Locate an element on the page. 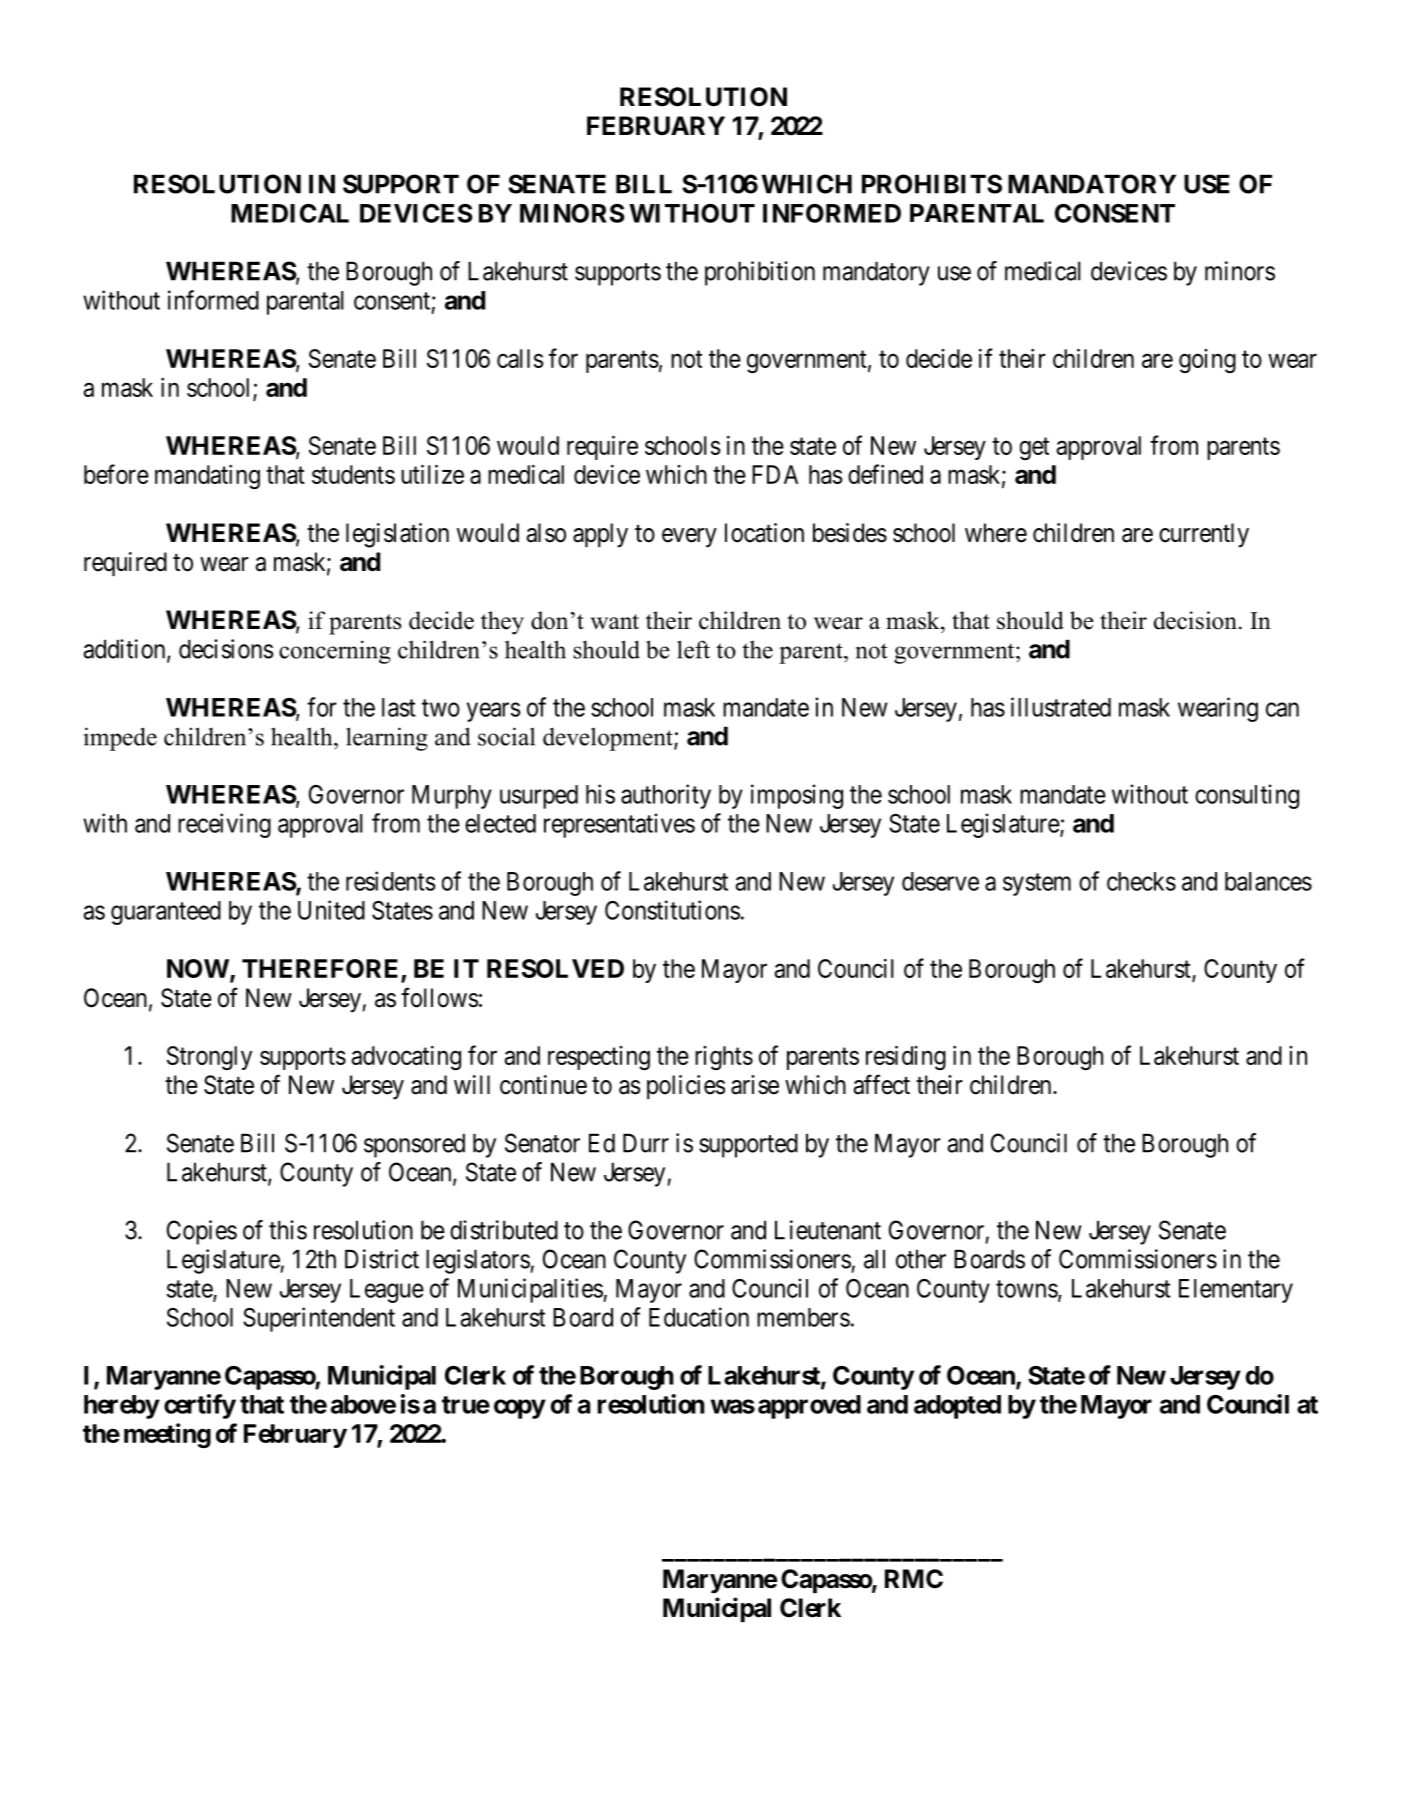  calls is located at coordinates (520, 358).
